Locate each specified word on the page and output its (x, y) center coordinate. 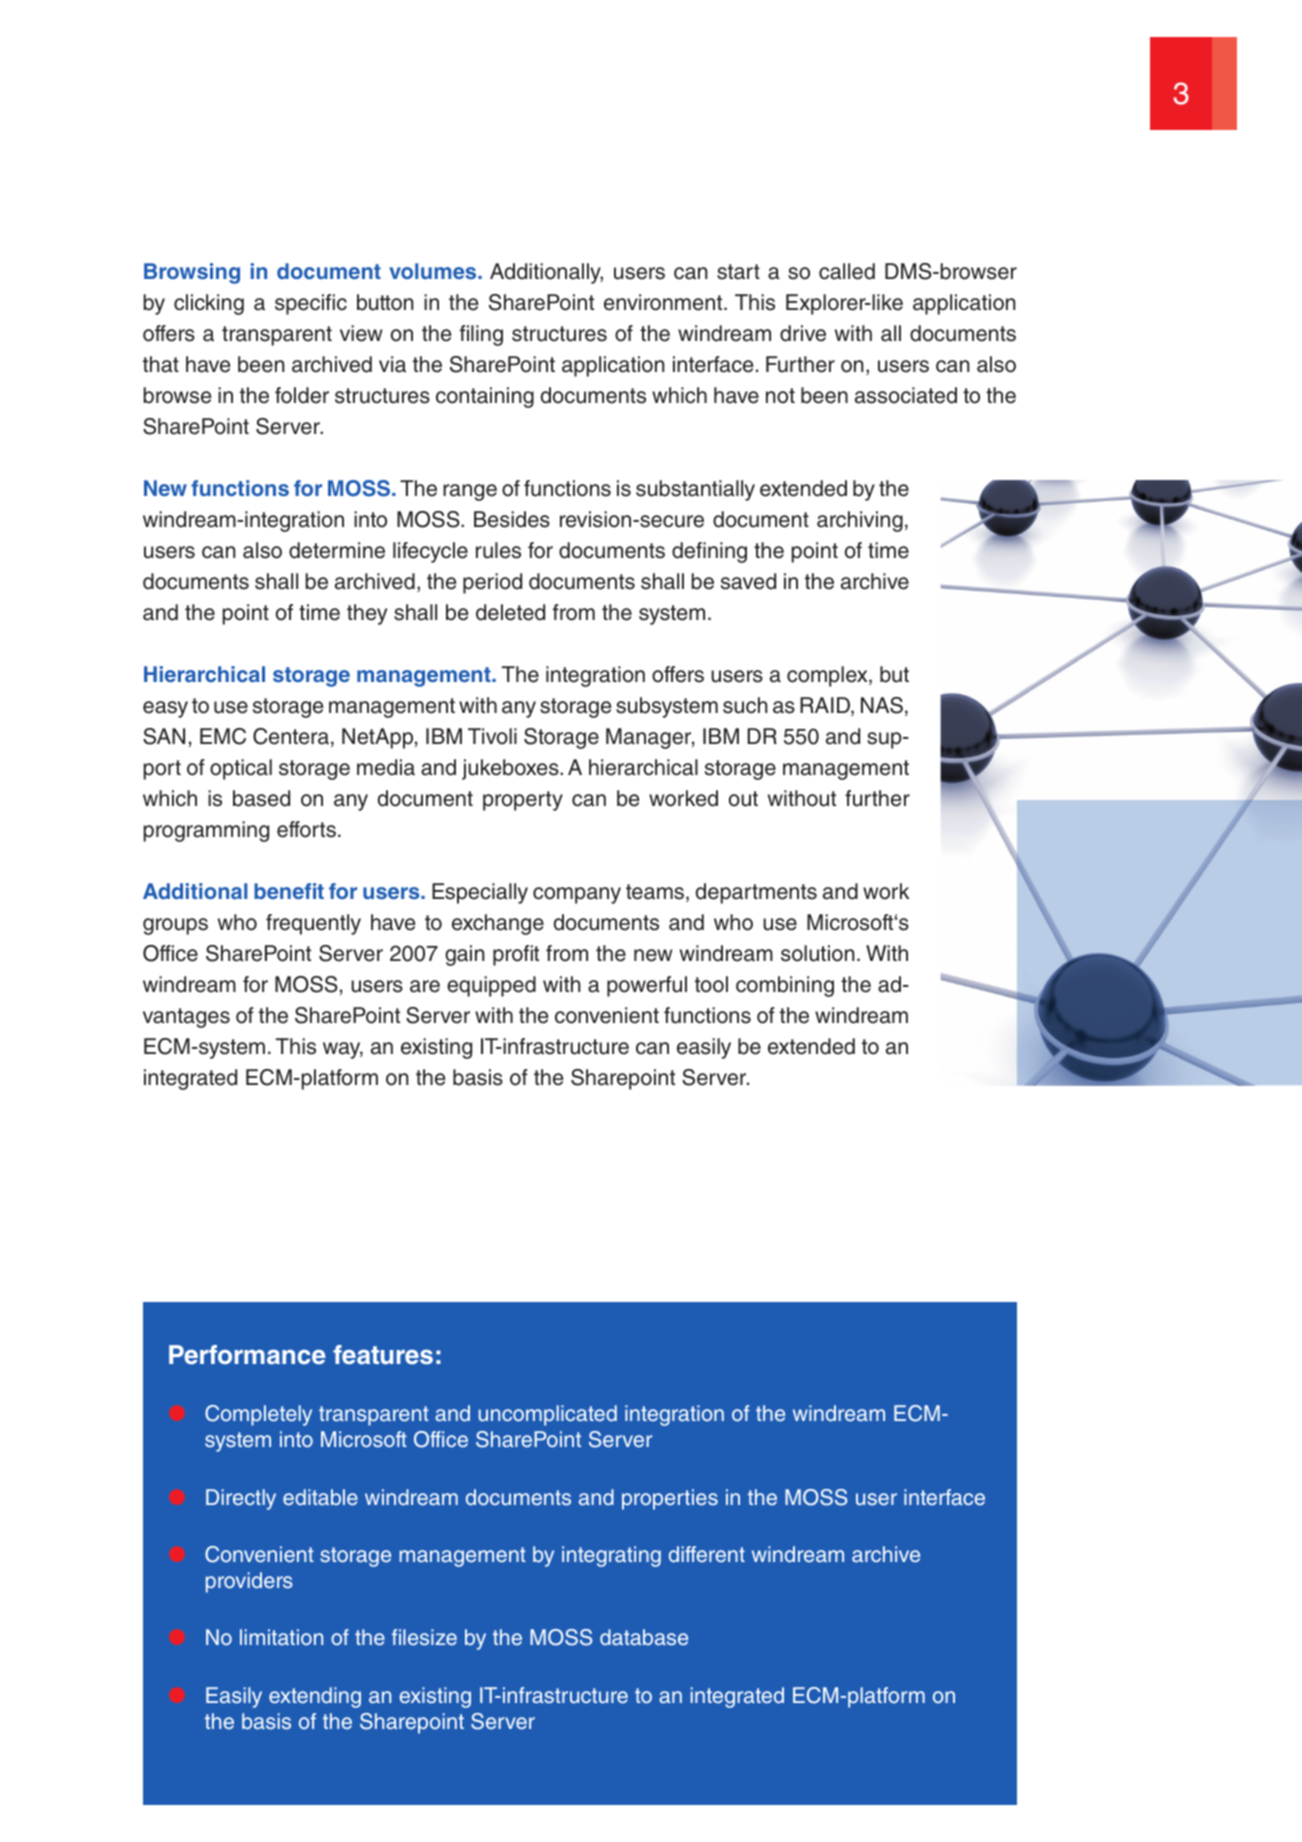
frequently (313, 924)
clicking (209, 304)
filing (481, 335)
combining (785, 986)
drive (803, 333)
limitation (281, 1637)
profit (516, 955)
